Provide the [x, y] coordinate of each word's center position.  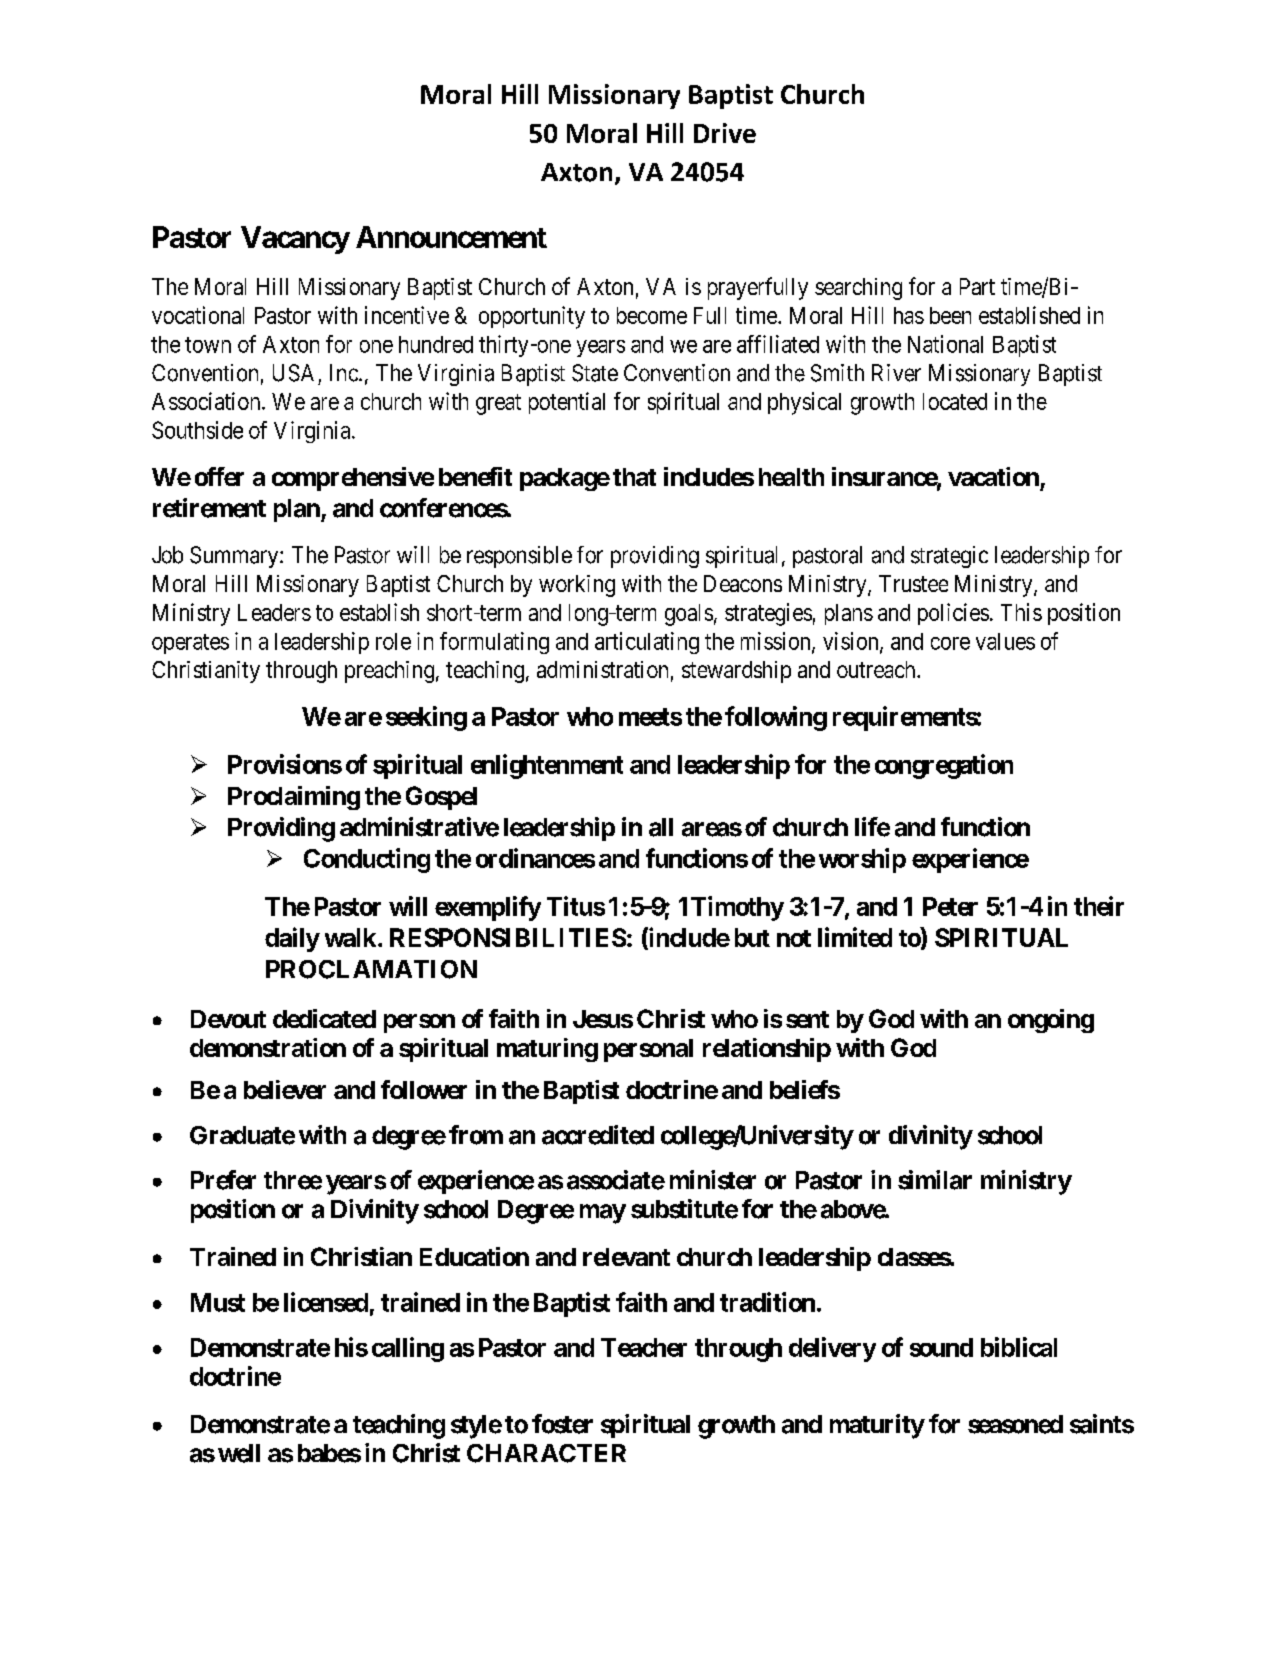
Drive [725, 133]
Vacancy [295, 240]
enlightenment [547, 766]
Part [977, 286]
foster [562, 1424]
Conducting [367, 860]
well [239, 1453]
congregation [944, 766]
